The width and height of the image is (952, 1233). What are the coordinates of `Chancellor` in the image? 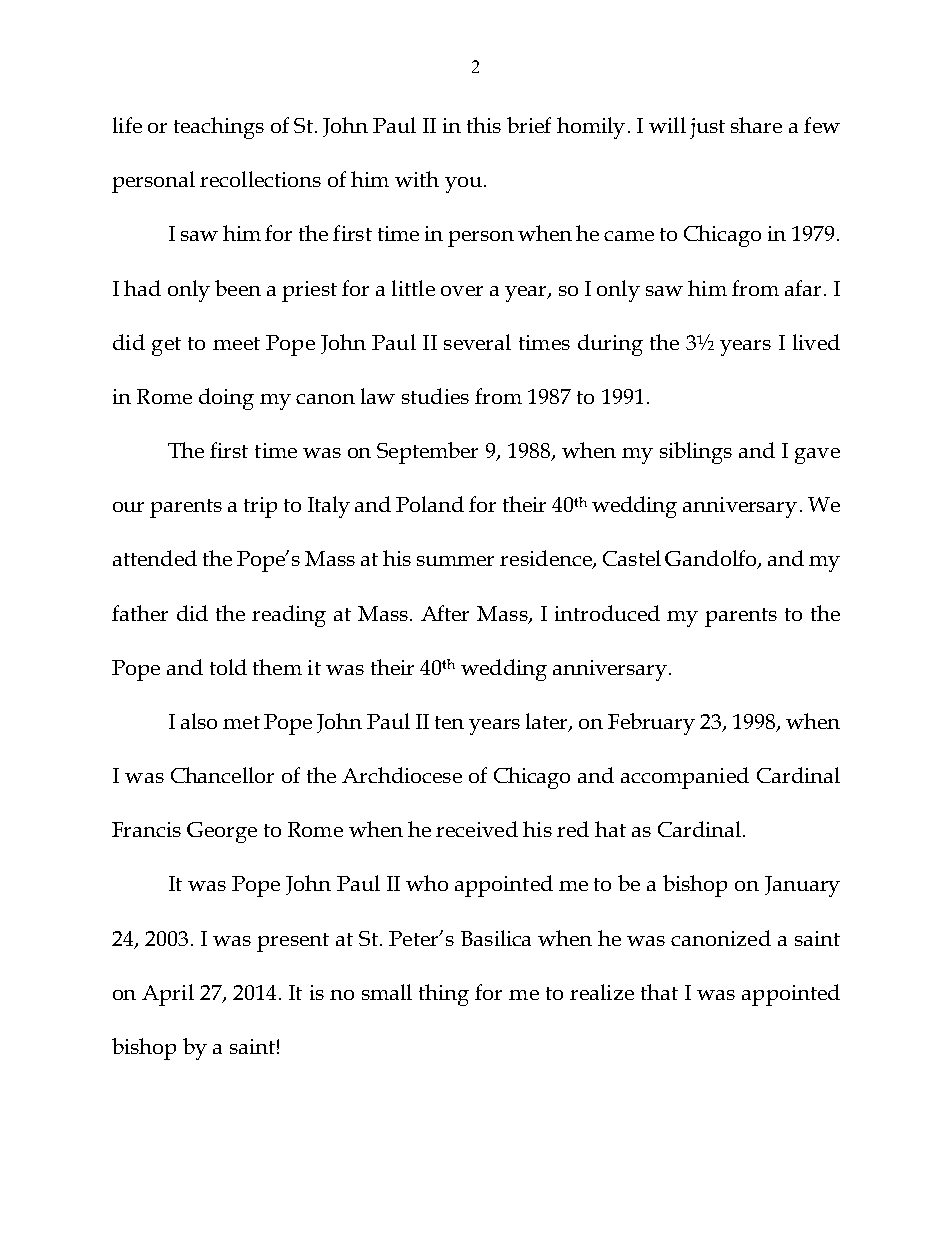 It's located at (222, 775).
